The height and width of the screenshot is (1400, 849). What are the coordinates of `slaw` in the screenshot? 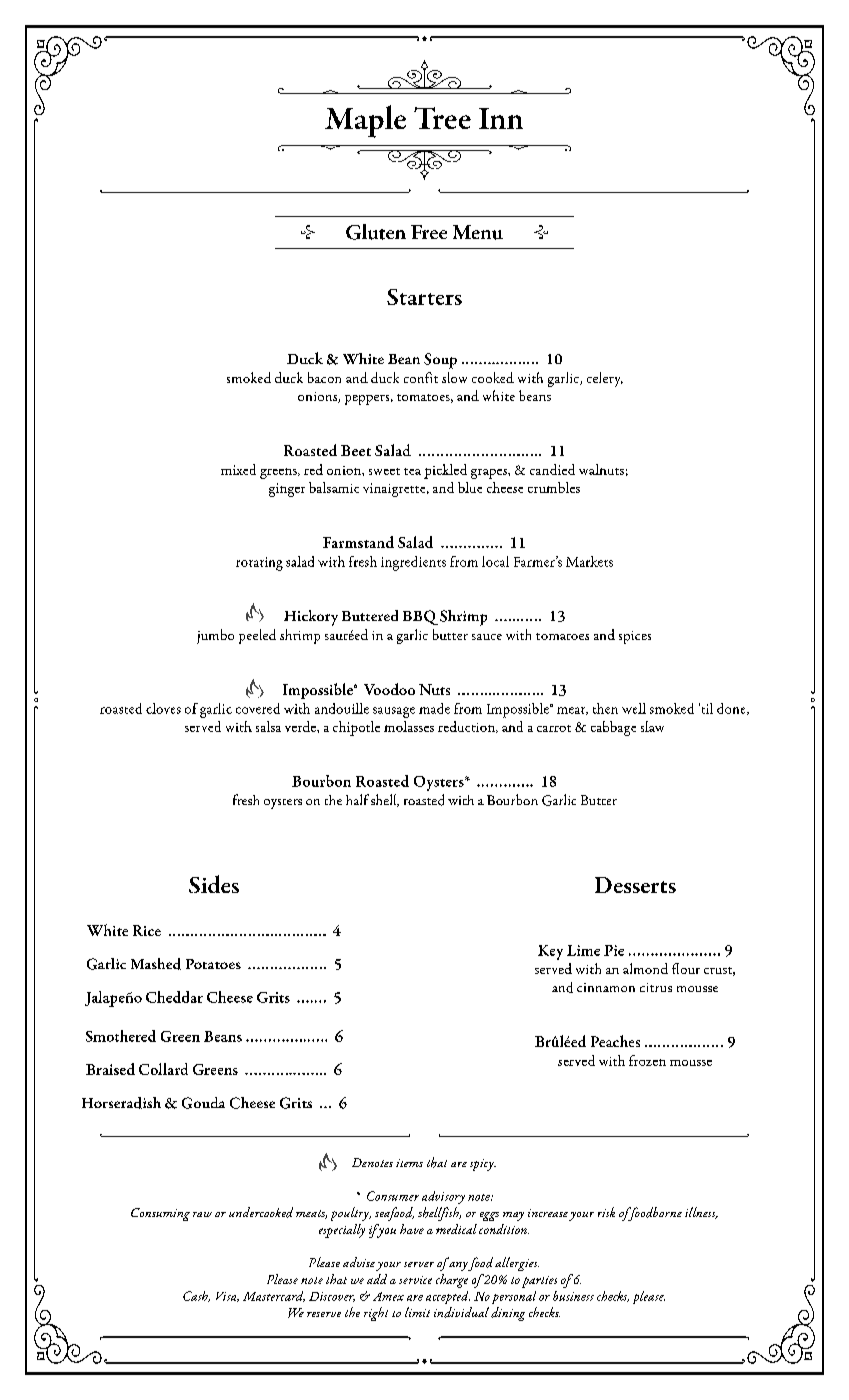 It's located at (652, 726).
